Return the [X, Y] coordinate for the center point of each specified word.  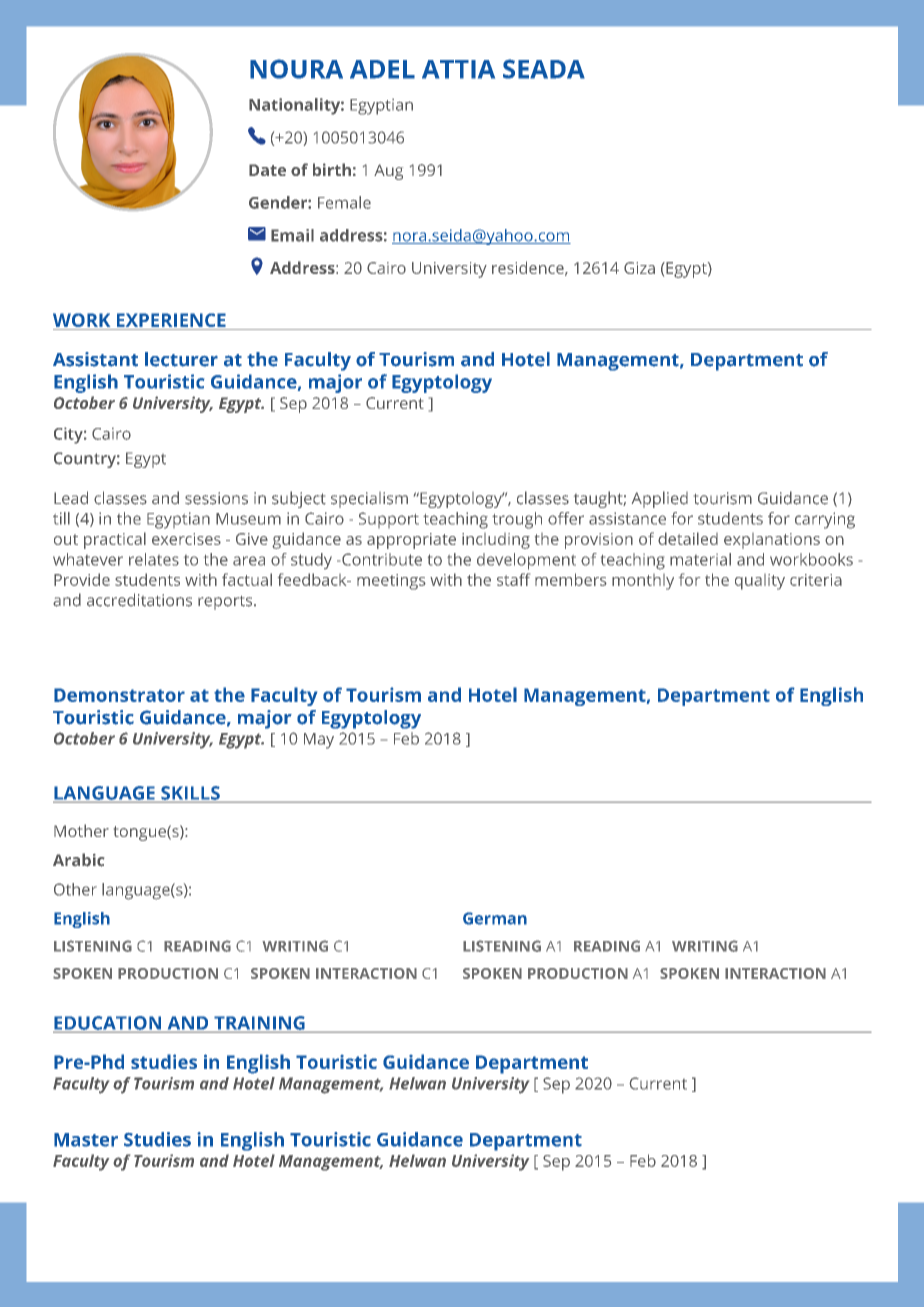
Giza [639, 268]
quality [760, 582]
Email [292, 235]
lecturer [181, 359]
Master [86, 1140]
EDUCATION [108, 1024]
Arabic [78, 860]
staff [513, 579]
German [495, 918]
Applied [660, 499]
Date [267, 170]
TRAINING [259, 1024]
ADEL [382, 69]
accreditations [139, 600]
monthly [643, 582]
